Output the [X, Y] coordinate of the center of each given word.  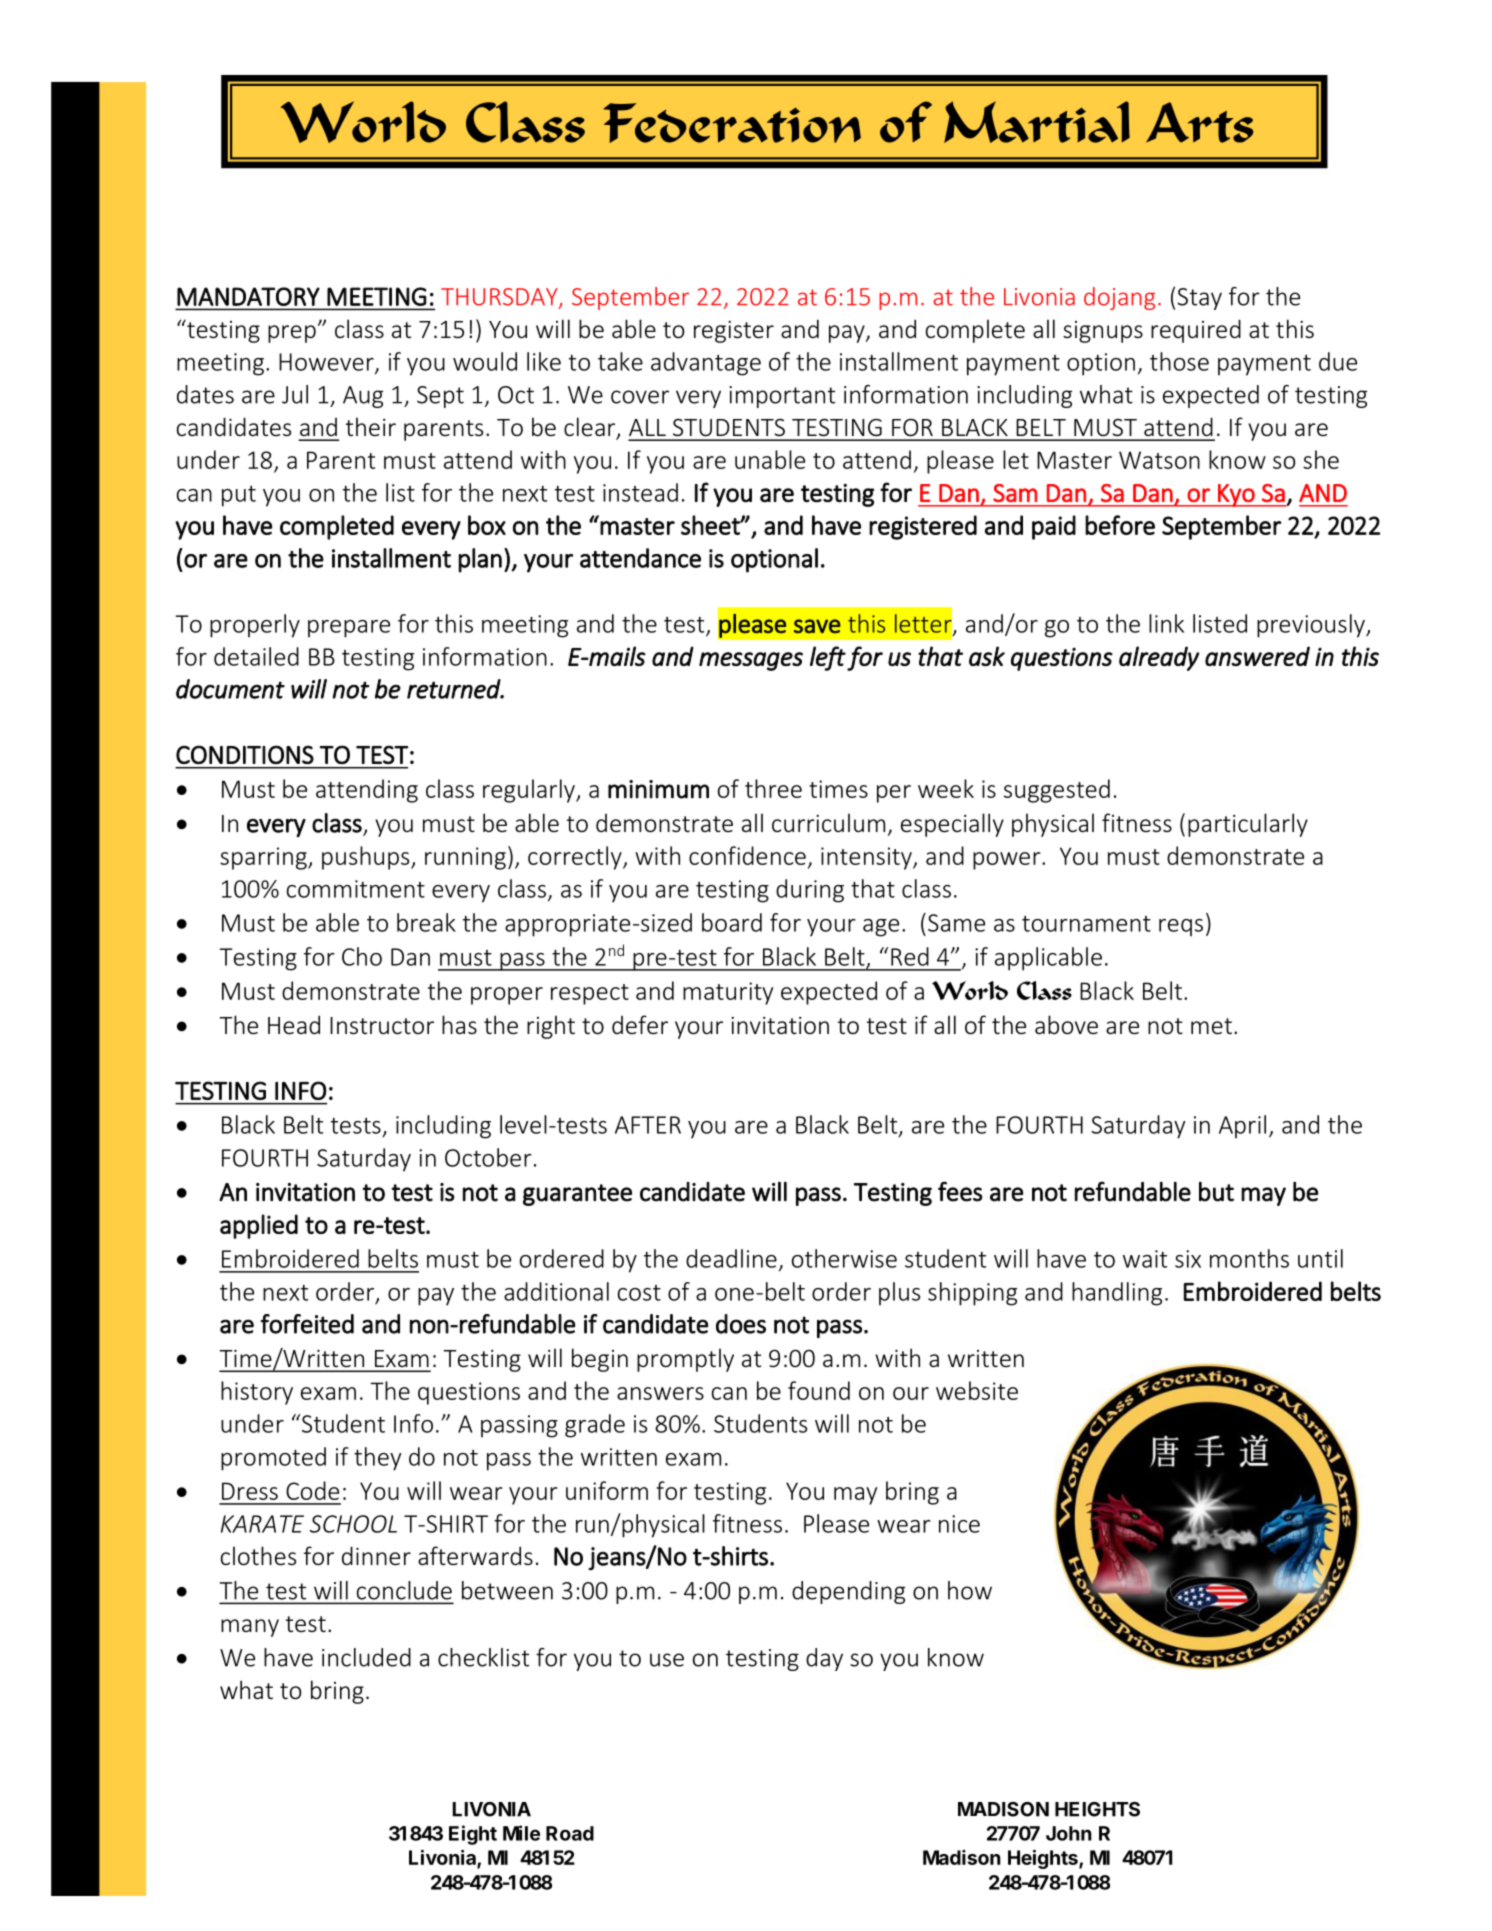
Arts [1200, 122]
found [819, 1390]
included [366, 1657]
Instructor [382, 1026]
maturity [728, 993]
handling [1117, 1294]
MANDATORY [248, 296]
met [1211, 1026]
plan [480, 560]
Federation [732, 123]
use [667, 1660]
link [1166, 623]
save [817, 626]
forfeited [307, 1324]
